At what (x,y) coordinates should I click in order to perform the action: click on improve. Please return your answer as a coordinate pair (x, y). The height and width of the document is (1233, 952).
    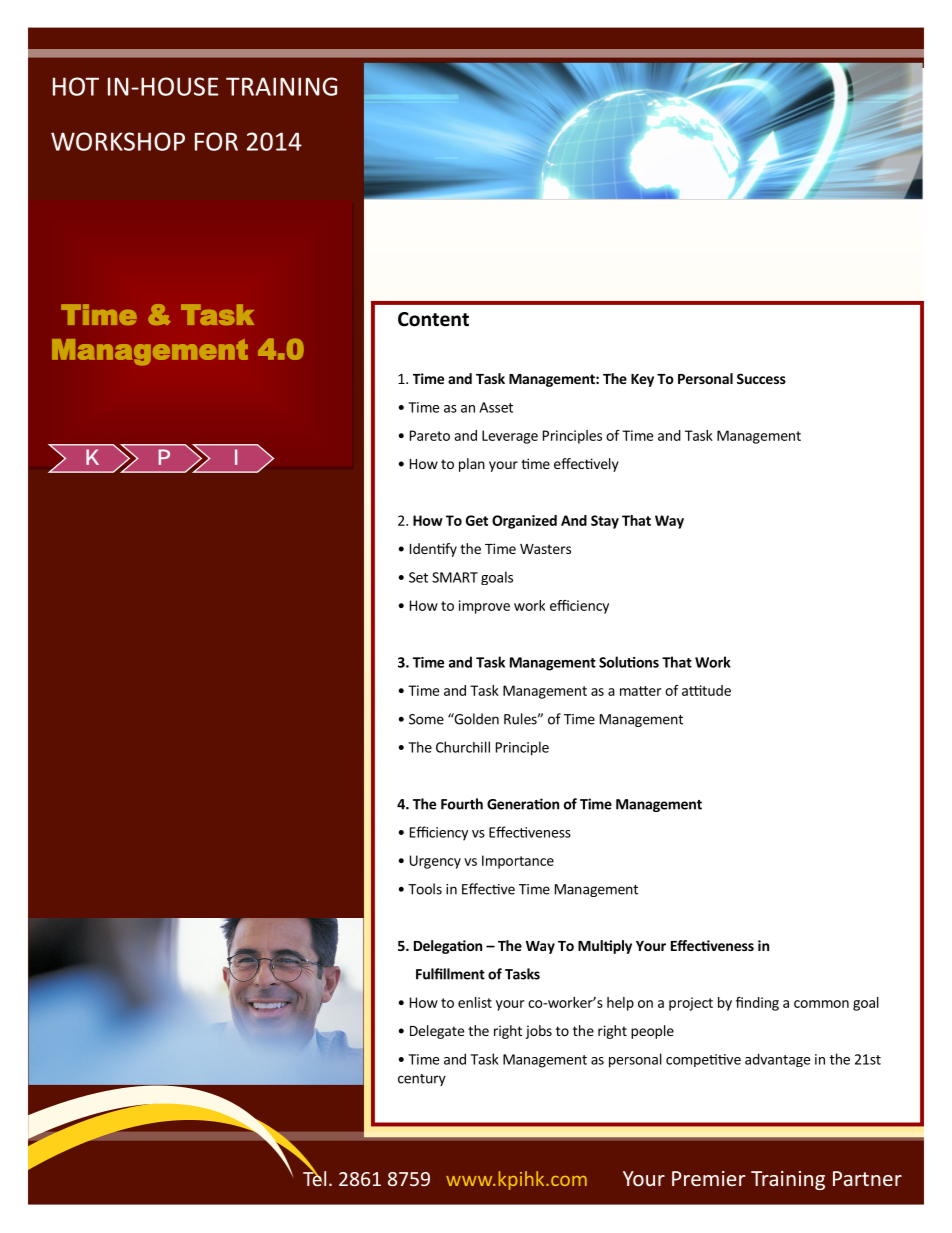
    Looking at the image, I should click on (484, 607).
